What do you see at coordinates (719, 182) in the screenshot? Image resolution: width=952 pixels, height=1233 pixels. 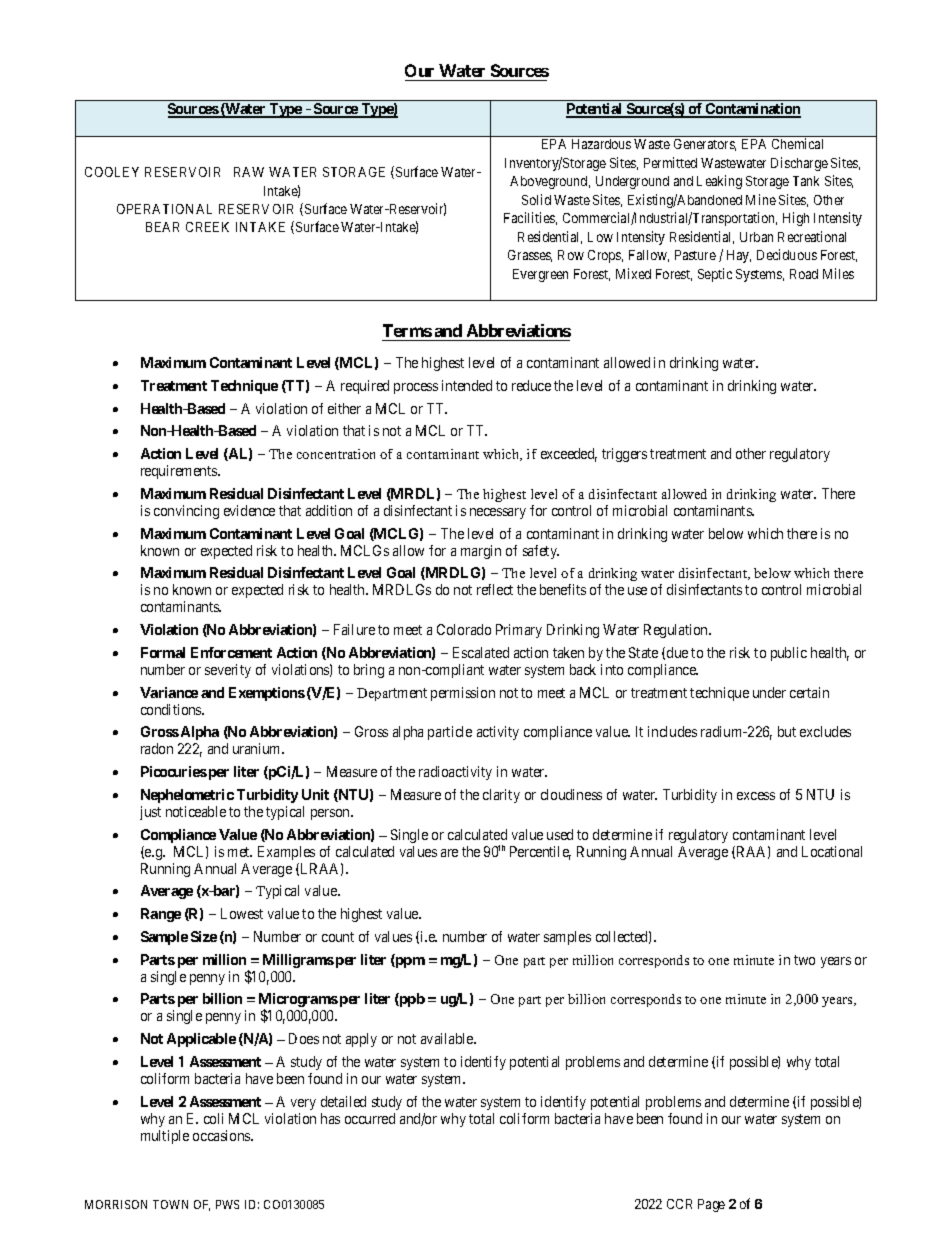 I see `Leaking` at bounding box center [719, 182].
